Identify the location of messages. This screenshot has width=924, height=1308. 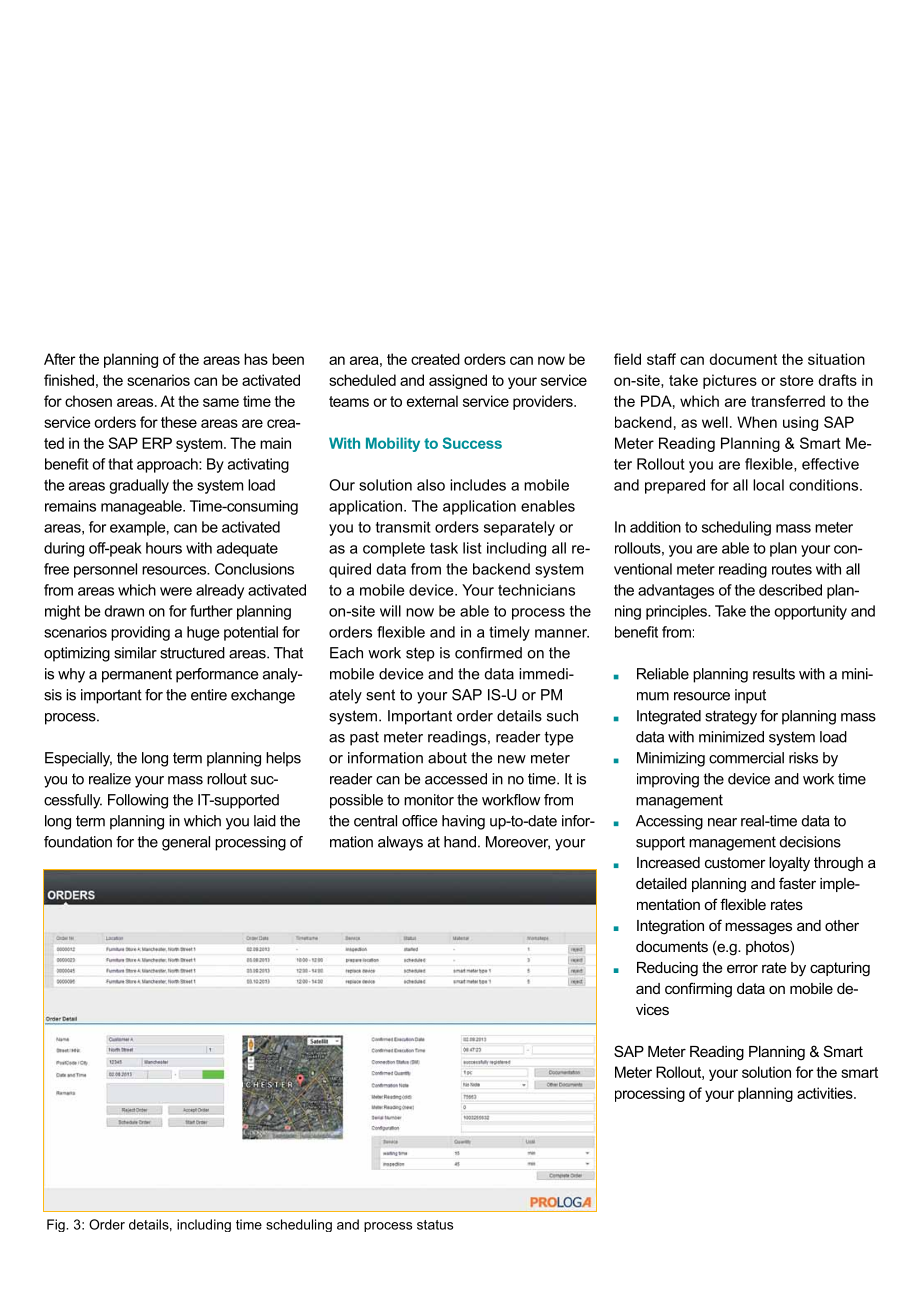
(758, 928).
